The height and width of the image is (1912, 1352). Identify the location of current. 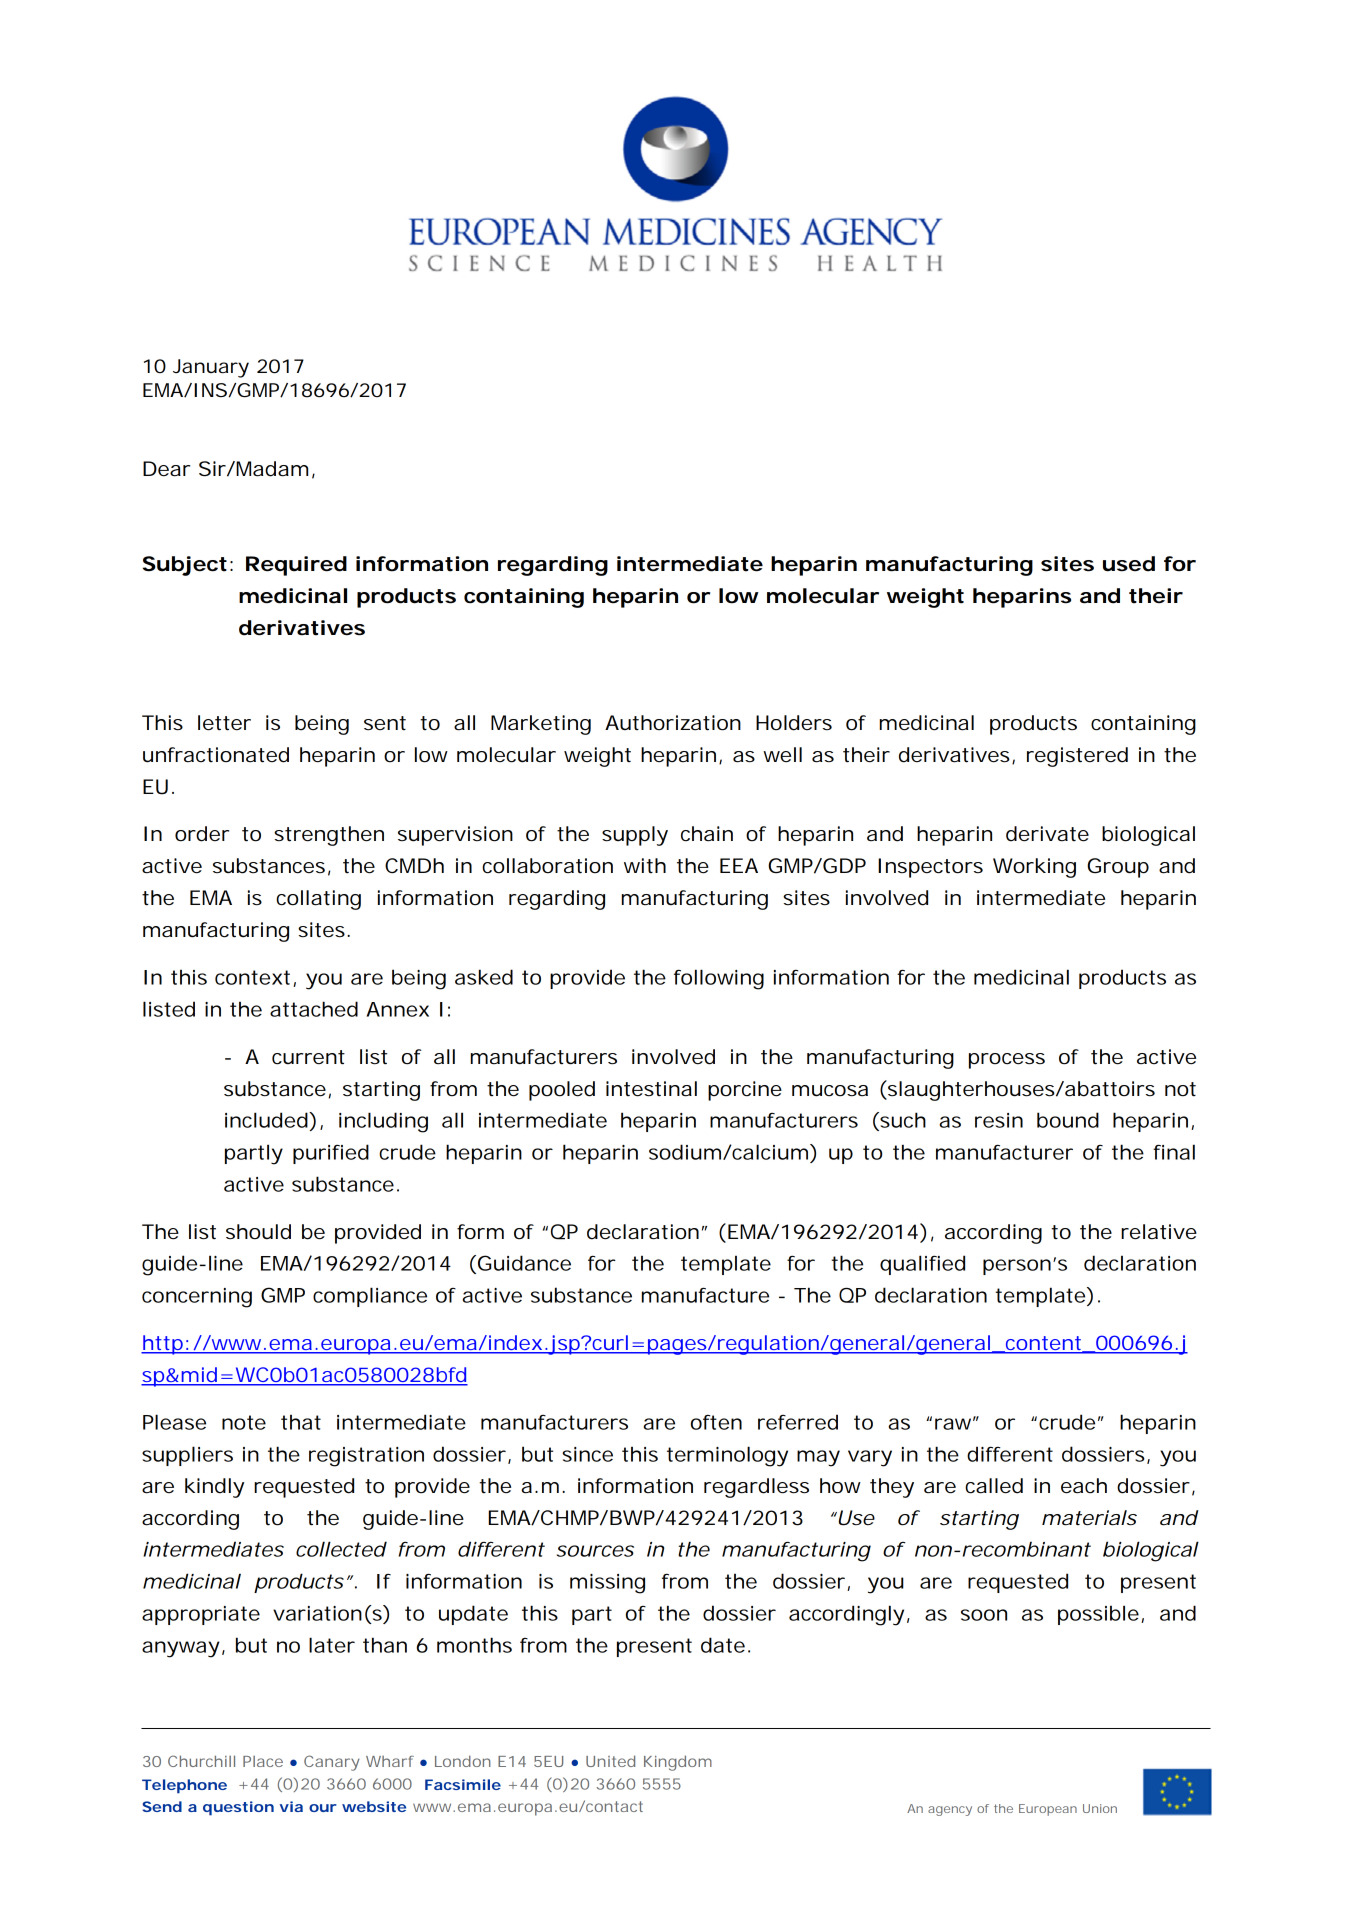
(308, 1057).
